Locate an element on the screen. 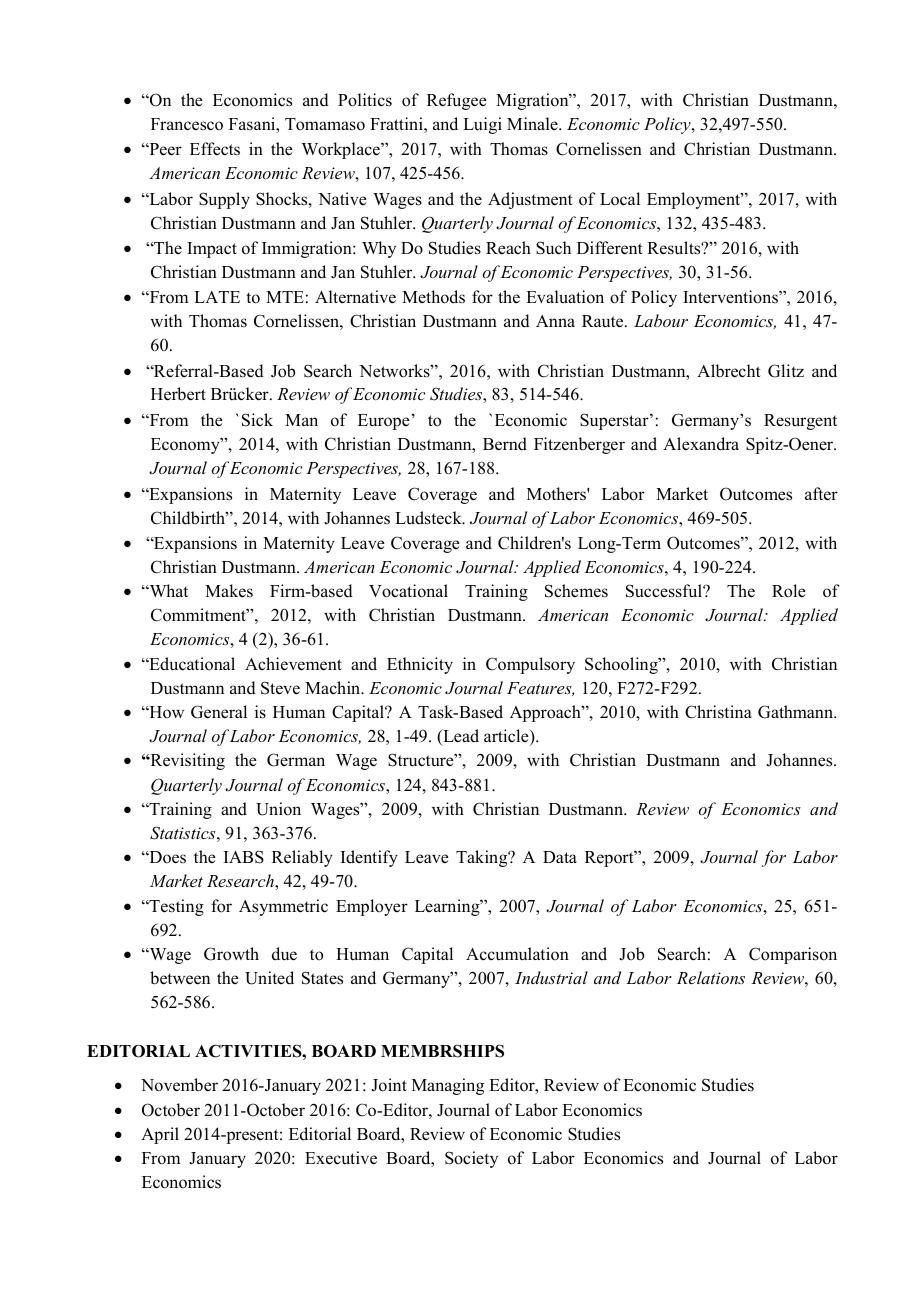 The image size is (924, 1308). April is located at coordinates (160, 1135).
